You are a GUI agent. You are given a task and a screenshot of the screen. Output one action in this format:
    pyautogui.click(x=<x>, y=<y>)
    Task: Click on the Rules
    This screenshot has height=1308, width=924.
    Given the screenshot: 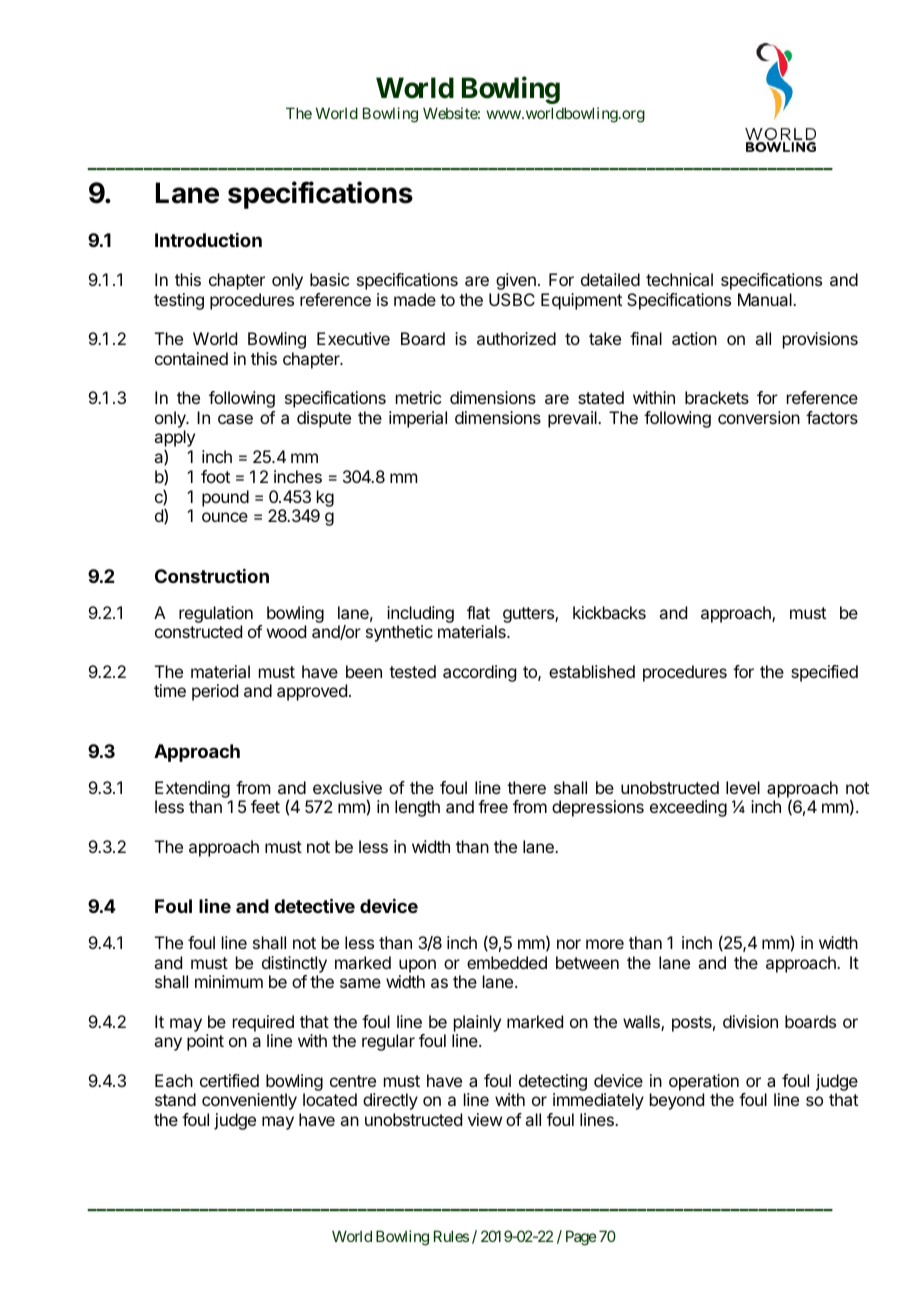 What is the action you would take?
    pyautogui.click(x=451, y=1236)
